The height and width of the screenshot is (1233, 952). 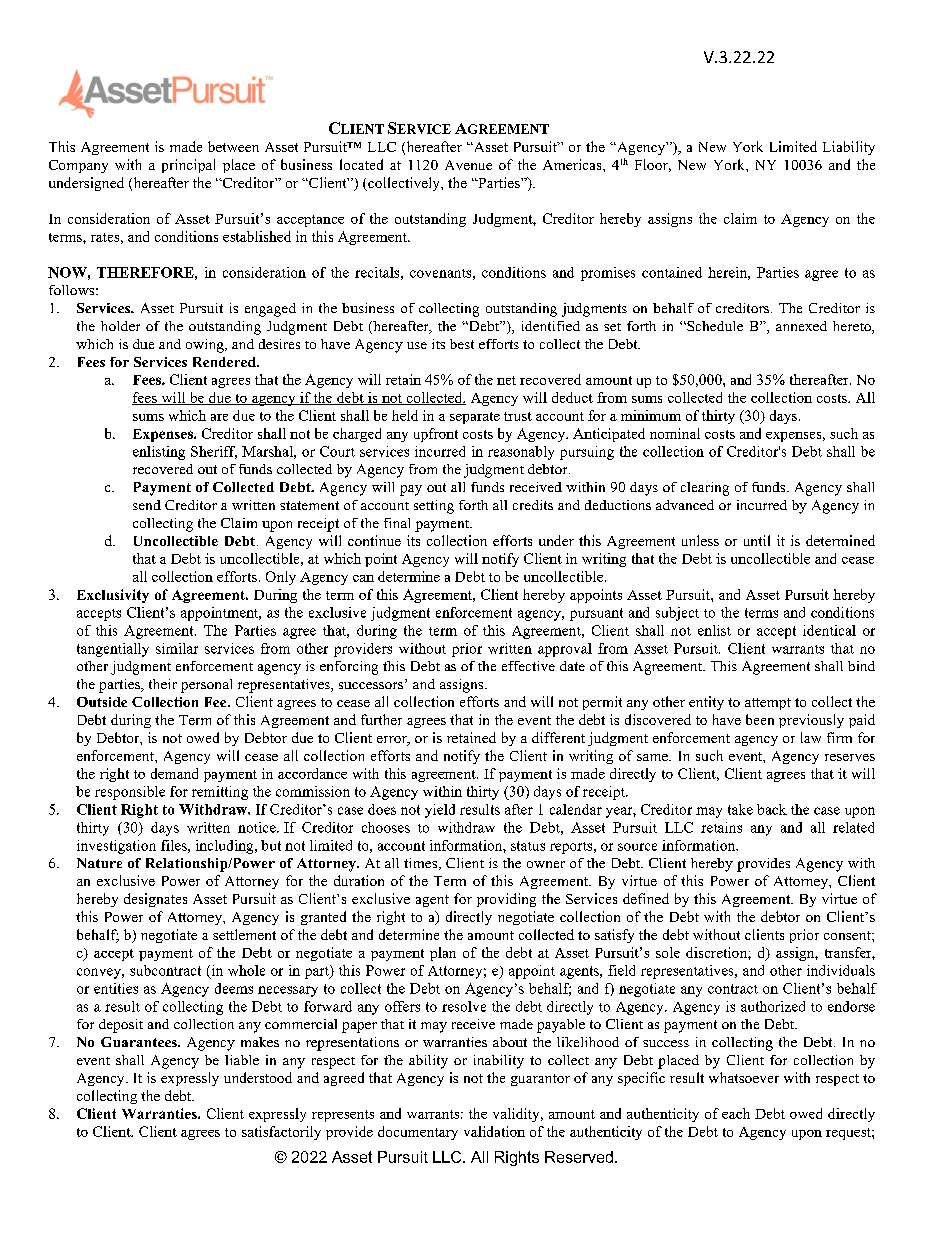 What do you see at coordinates (506, 900) in the screenshot?
I see `providing` at bounding box center [506, 900].
